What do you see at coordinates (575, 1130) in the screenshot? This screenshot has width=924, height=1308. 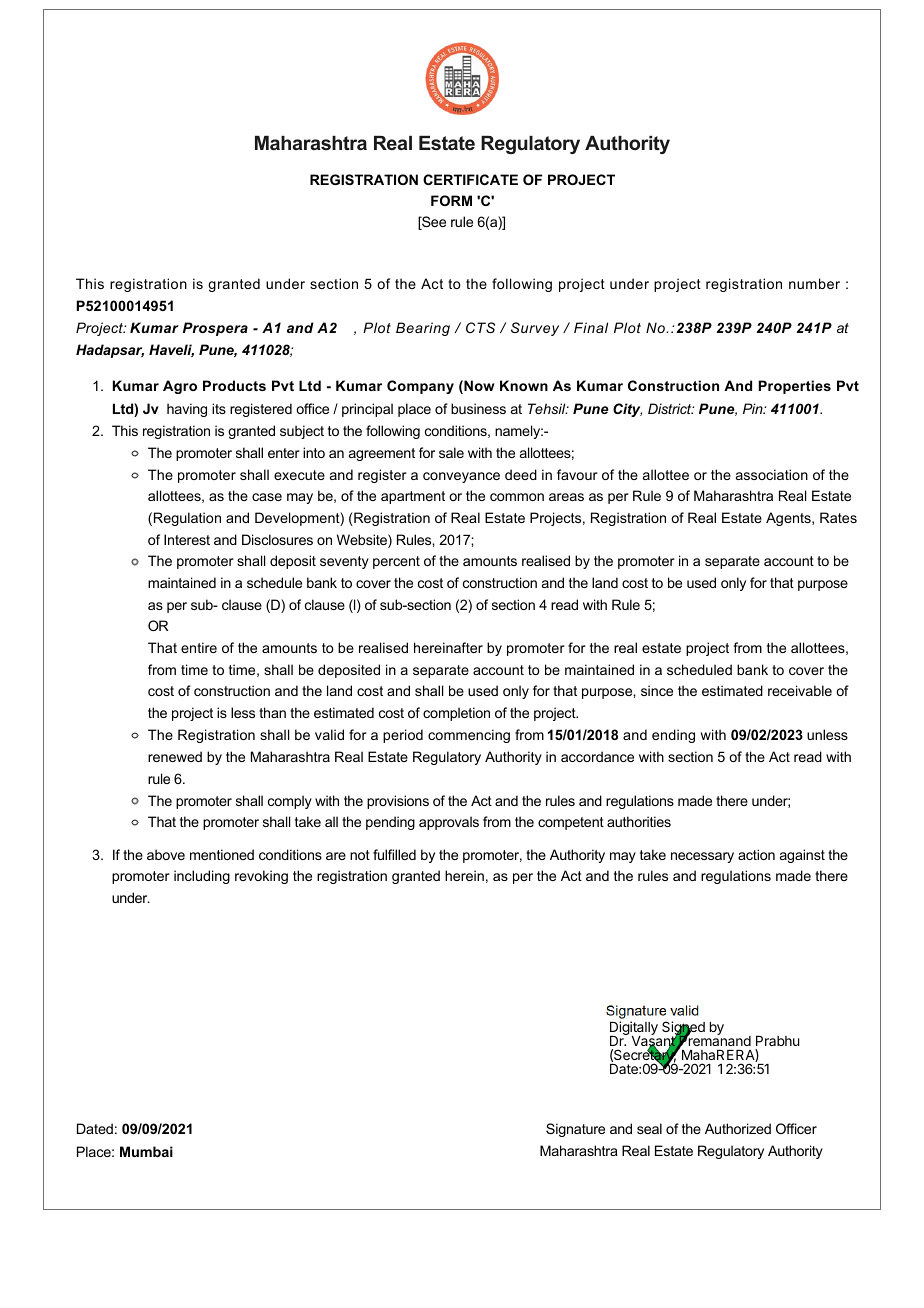 I see `Signature` at bounding box center [575, 1130].
